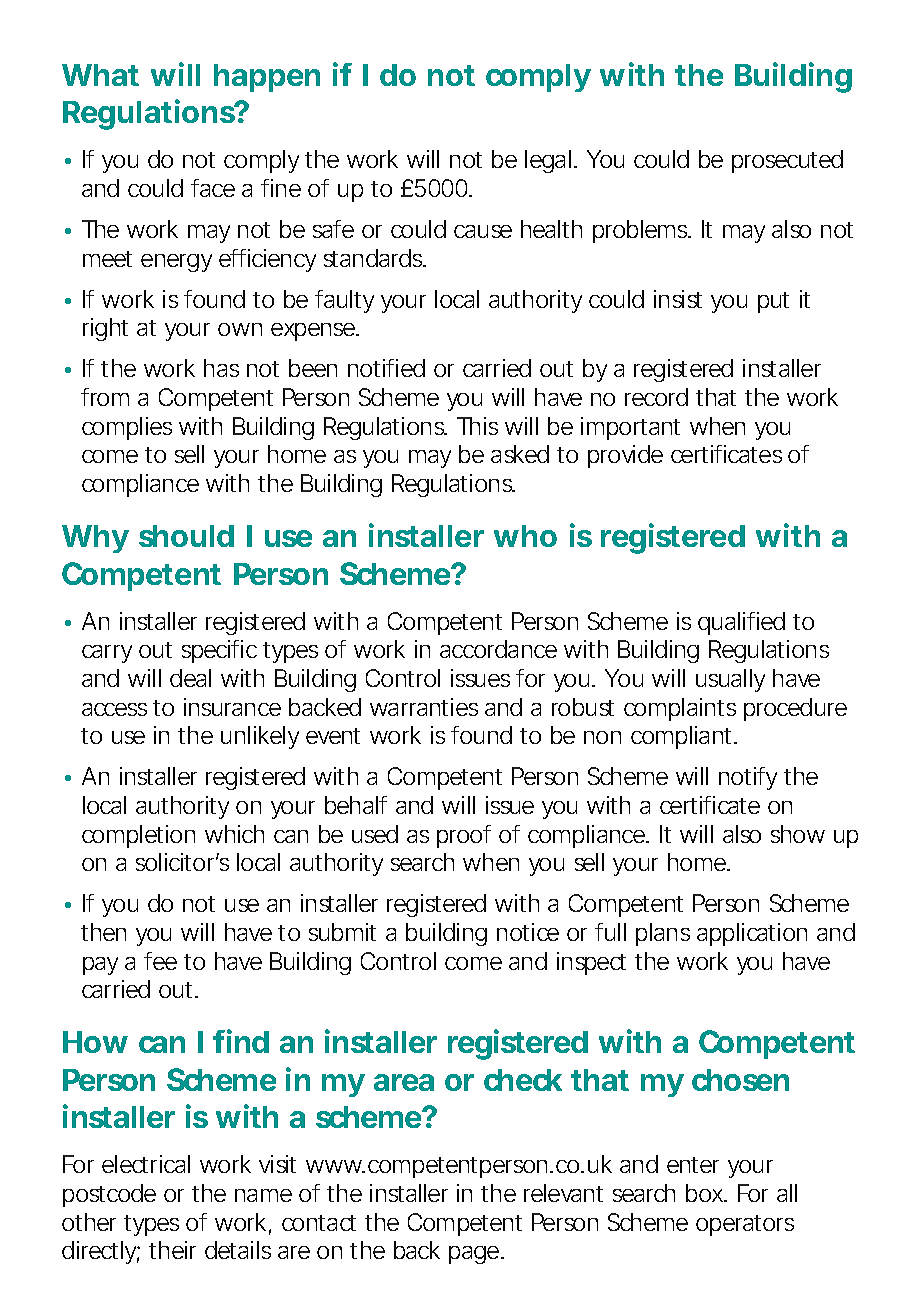 The width and height of the screenshot is (924, 1311). What do you see at coordinates (160, 961) in the screenshot?
I see `fee` at bounding box center [160, 961].
